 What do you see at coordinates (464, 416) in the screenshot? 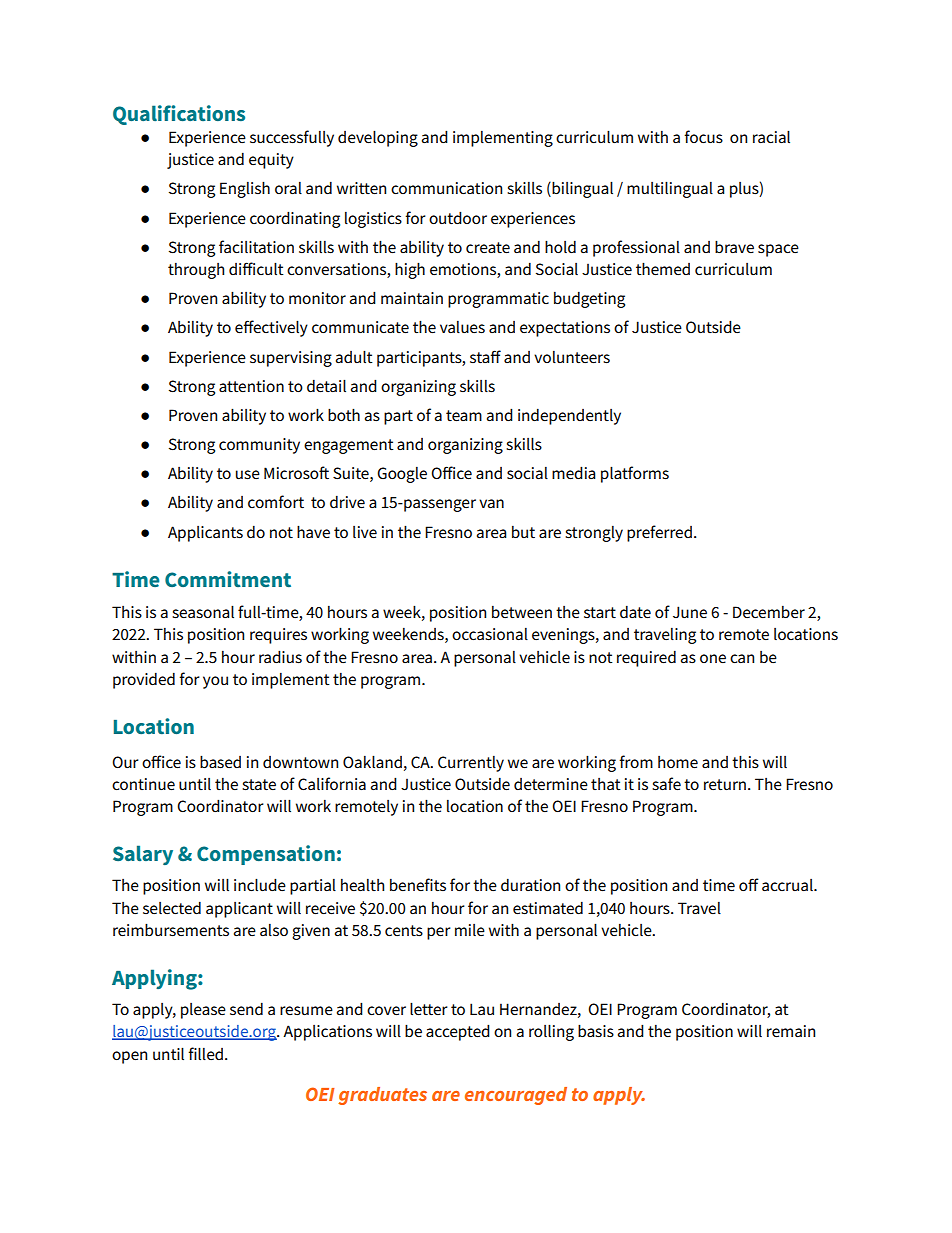
I see `team` at bounding box center [464, 416].
